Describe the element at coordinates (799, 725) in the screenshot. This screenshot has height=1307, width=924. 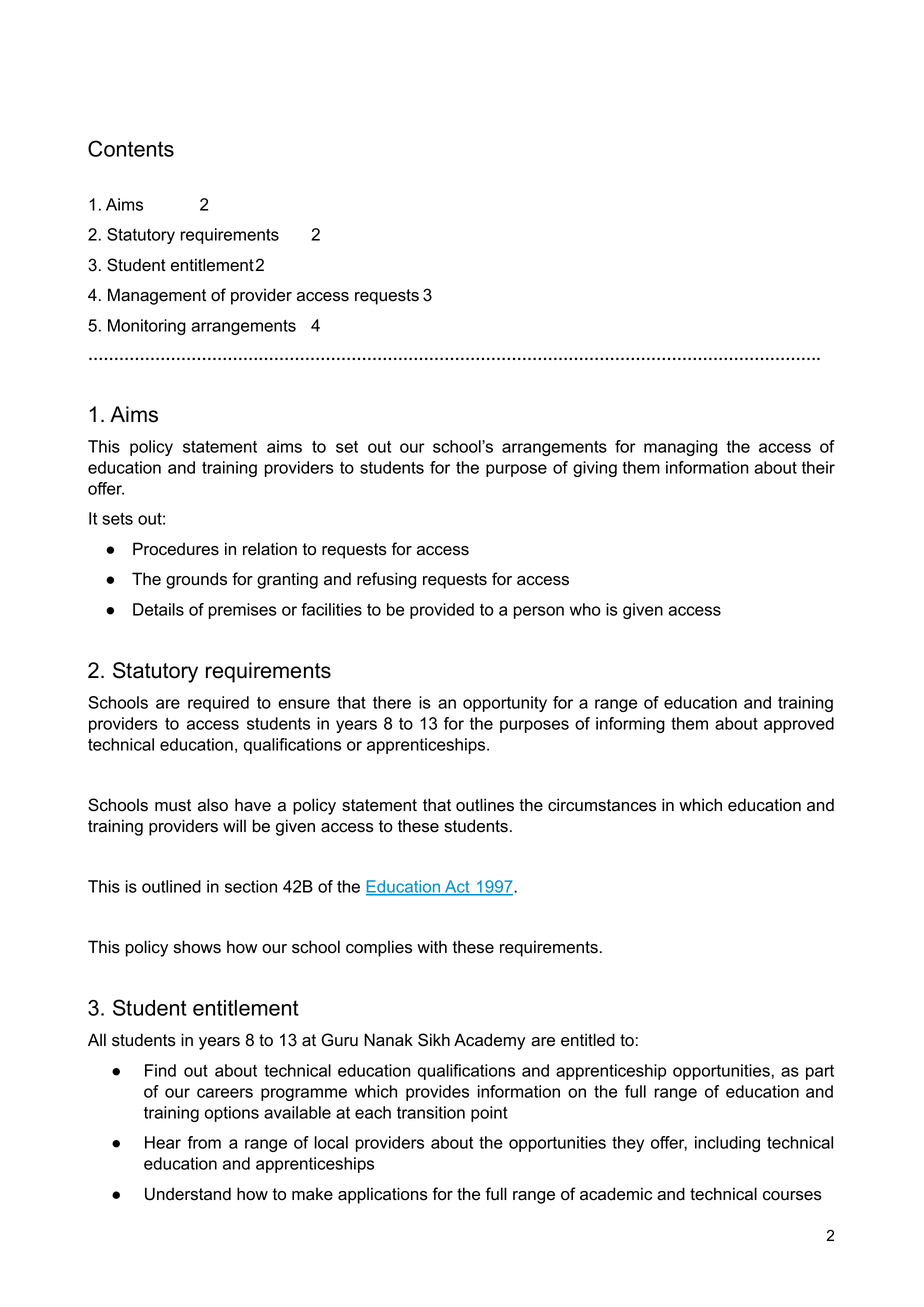
I see `approved` at that location.
